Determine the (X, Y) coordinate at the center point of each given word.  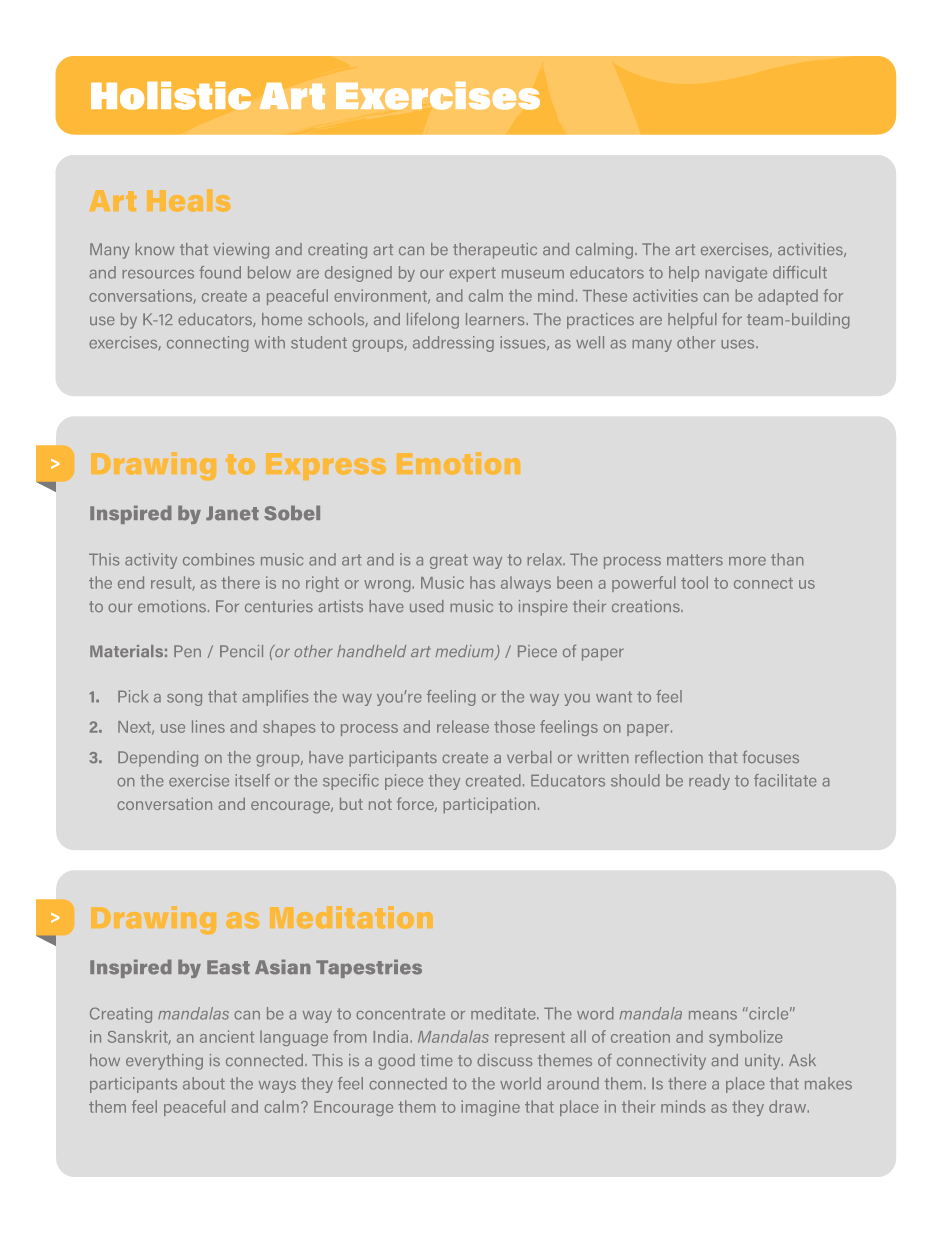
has (482, 582)
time (437, 1060)
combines (218, 559)
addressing (453, 344)
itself (252, 780)
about (204, 1083)
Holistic (171, 96)
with (270, 342)
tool (694, 582)
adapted (788, 297)
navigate (736, 274)
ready (709, 782)
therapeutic (495, 251)
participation (489, 805)
